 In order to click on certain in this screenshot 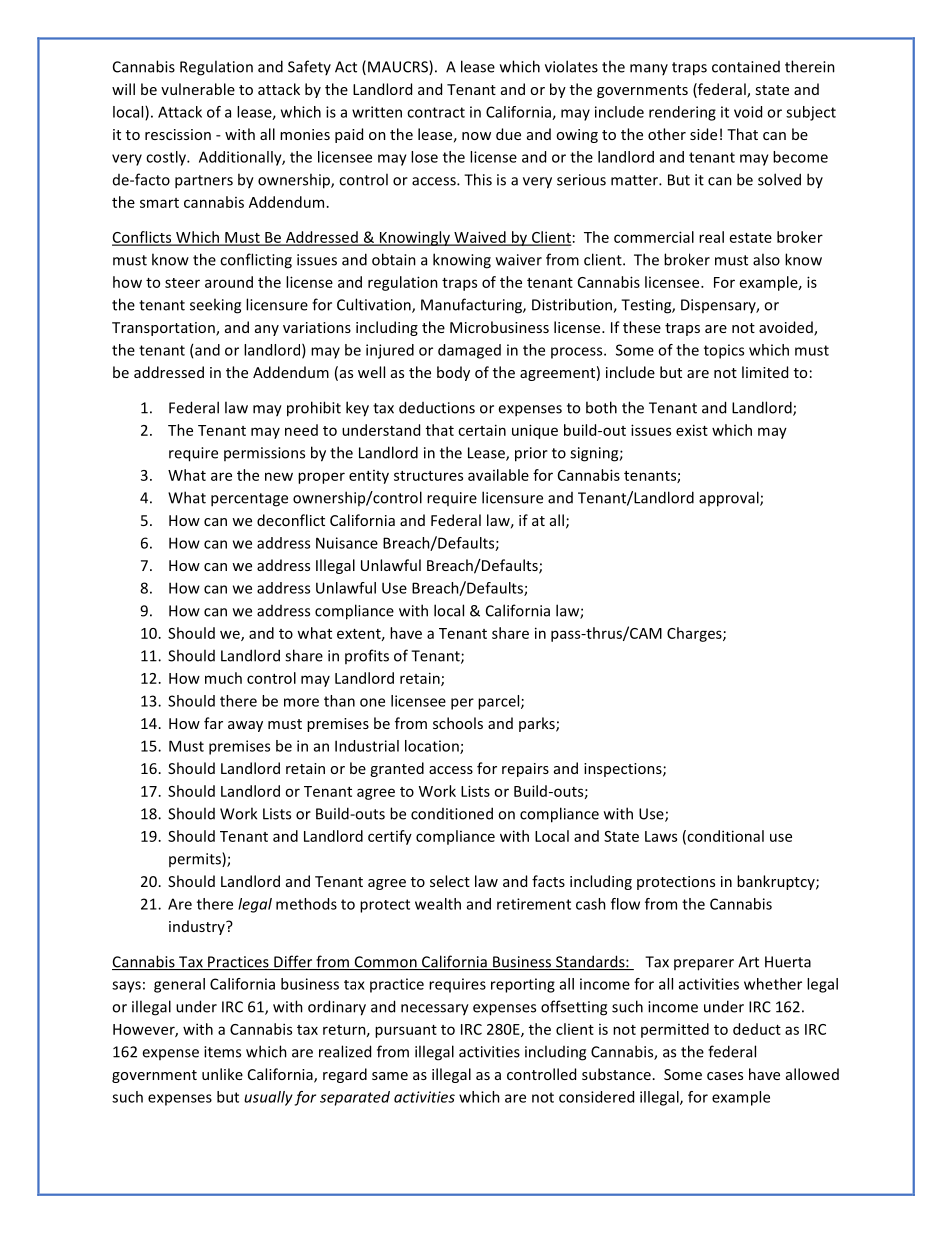, I will do `click(482, 430)`.
